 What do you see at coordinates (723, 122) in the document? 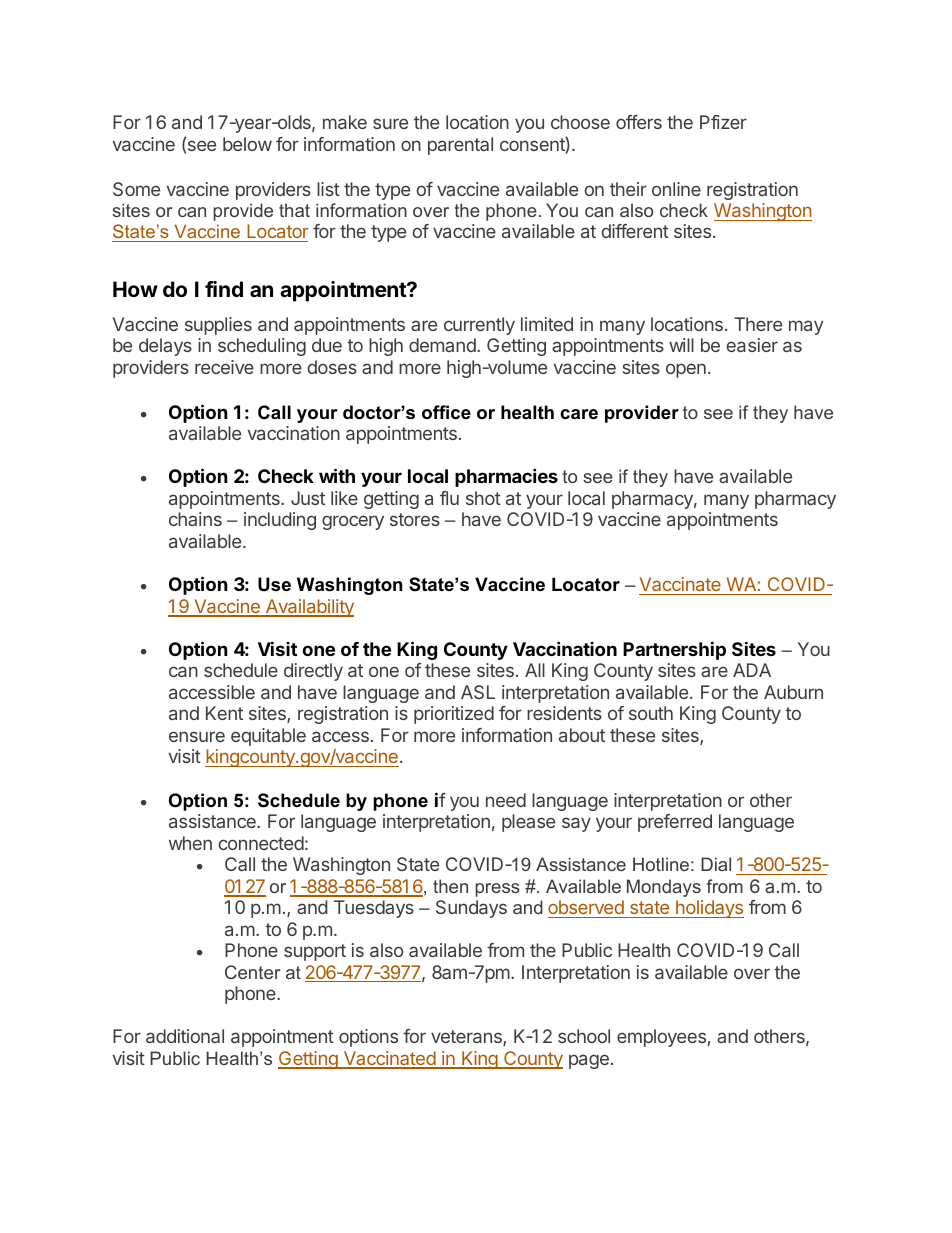
I see `Pfizer` at bounding box center [723, 122].
